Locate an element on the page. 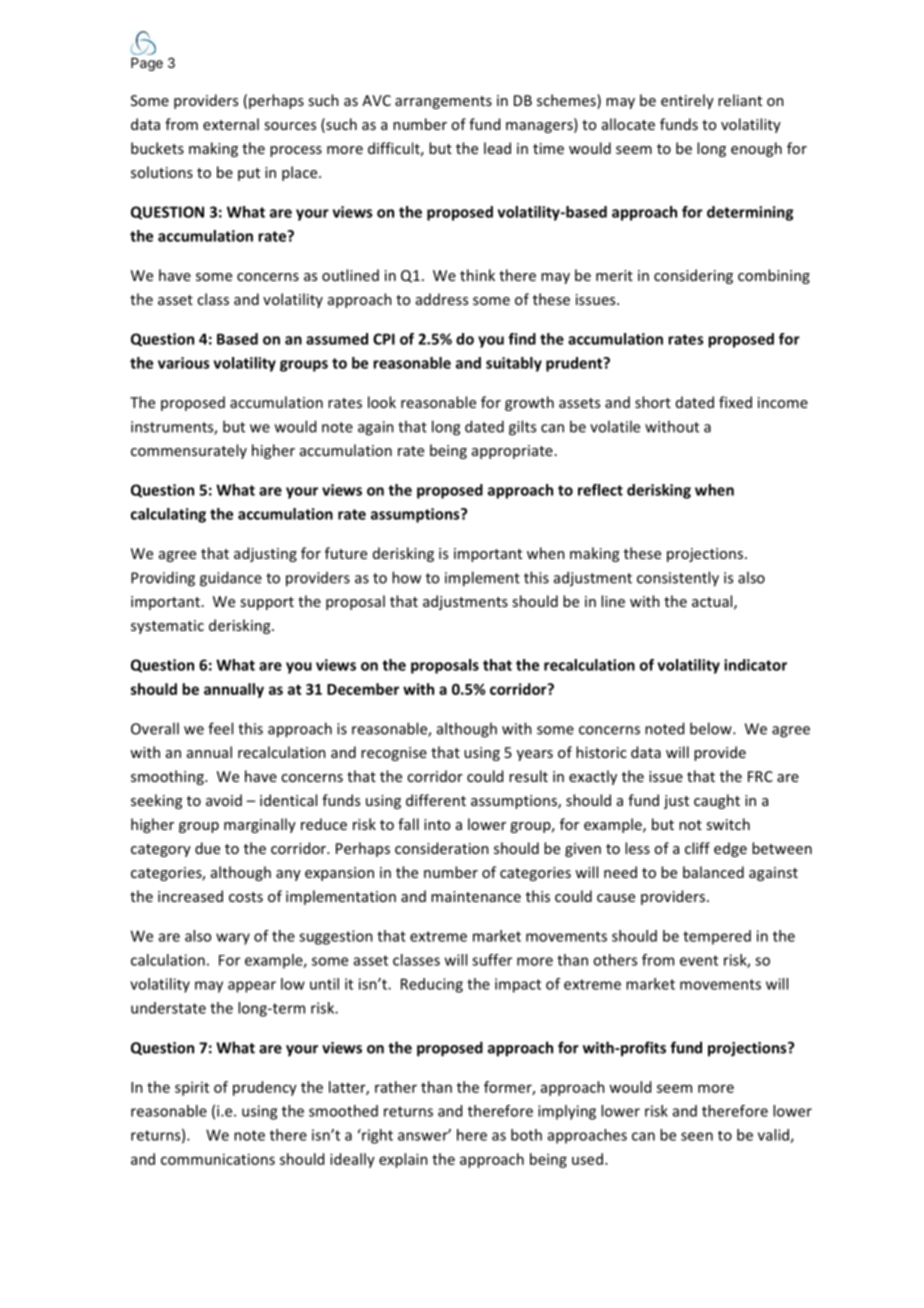 The image size is (924, 1308). considering is located at coordinates (693, 276).
